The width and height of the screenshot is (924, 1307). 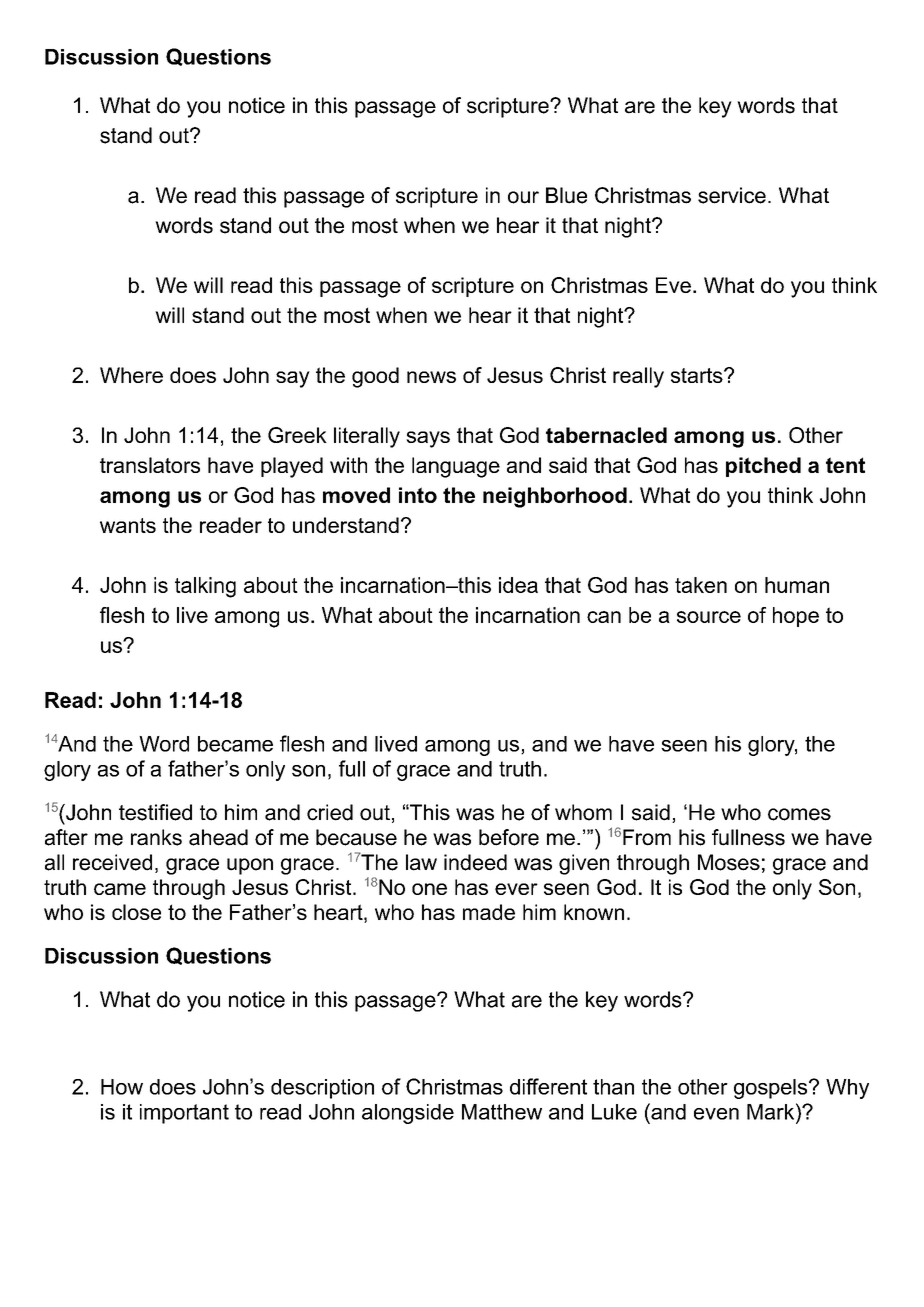 I want to click on pitched, so click(x=763, y=467).
